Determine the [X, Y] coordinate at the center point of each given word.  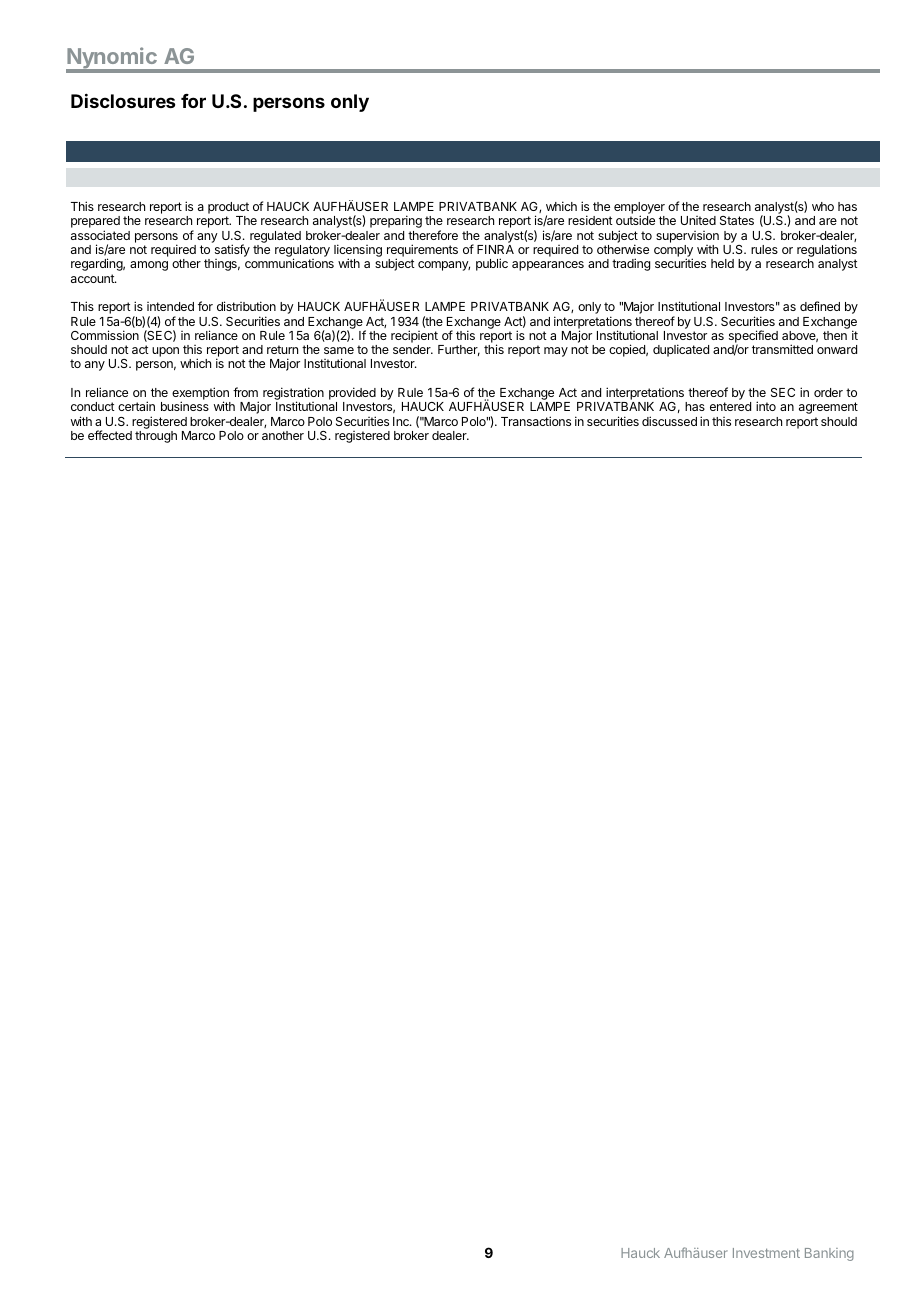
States [737, 220]
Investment [766, 1253]
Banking [829, 1254]
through [156, 437]
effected [110, 435]
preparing [396, 221]
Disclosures [123, 101]
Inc [402, 421]
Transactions [536, 421]
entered [730, 406]
